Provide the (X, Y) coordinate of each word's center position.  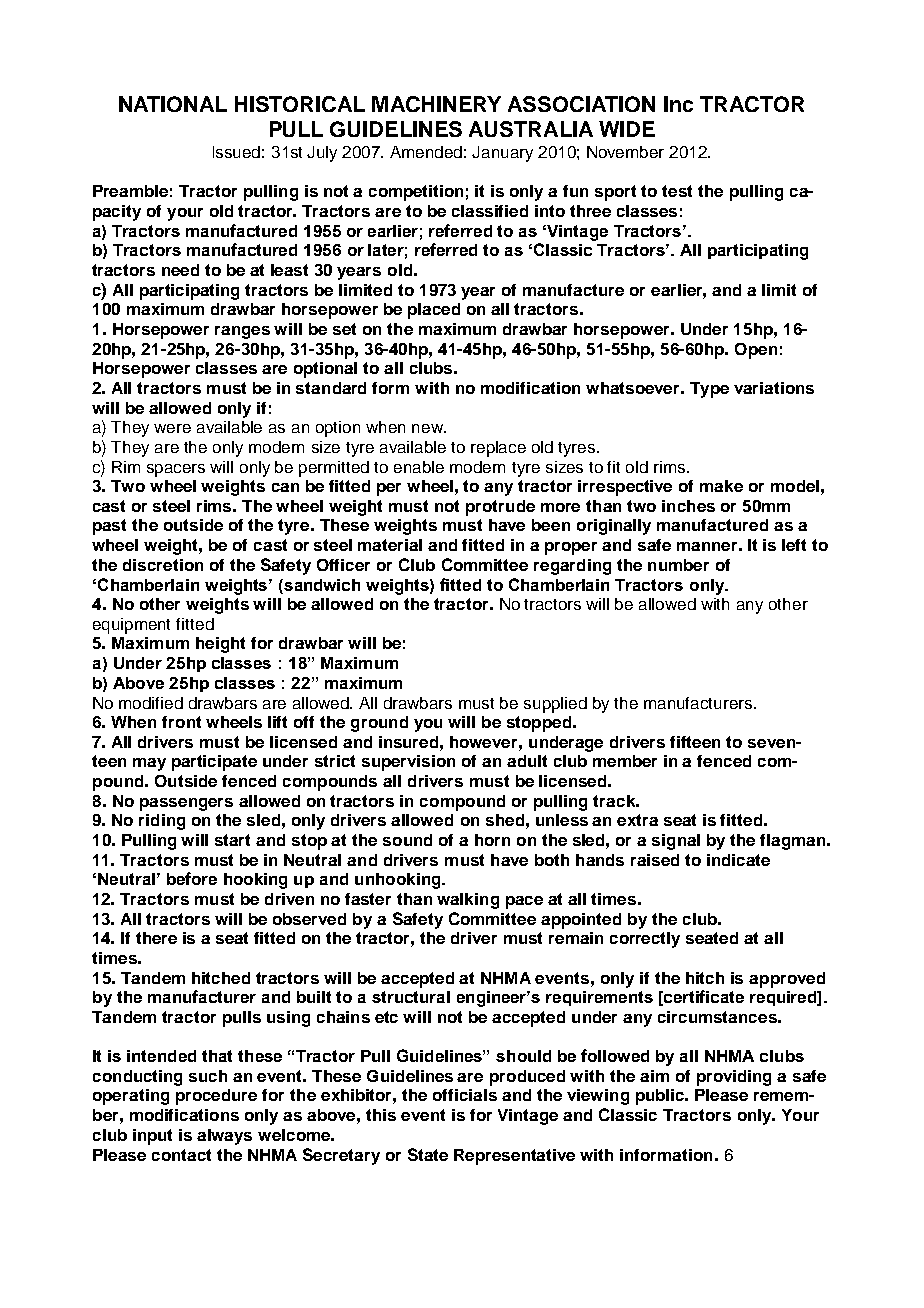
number (678, 565)
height (220, 645)
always (224, 1137)
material (390, 545)
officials (465, 1095)
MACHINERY (436, 104)
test (677, 191)
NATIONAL (173, 104)
